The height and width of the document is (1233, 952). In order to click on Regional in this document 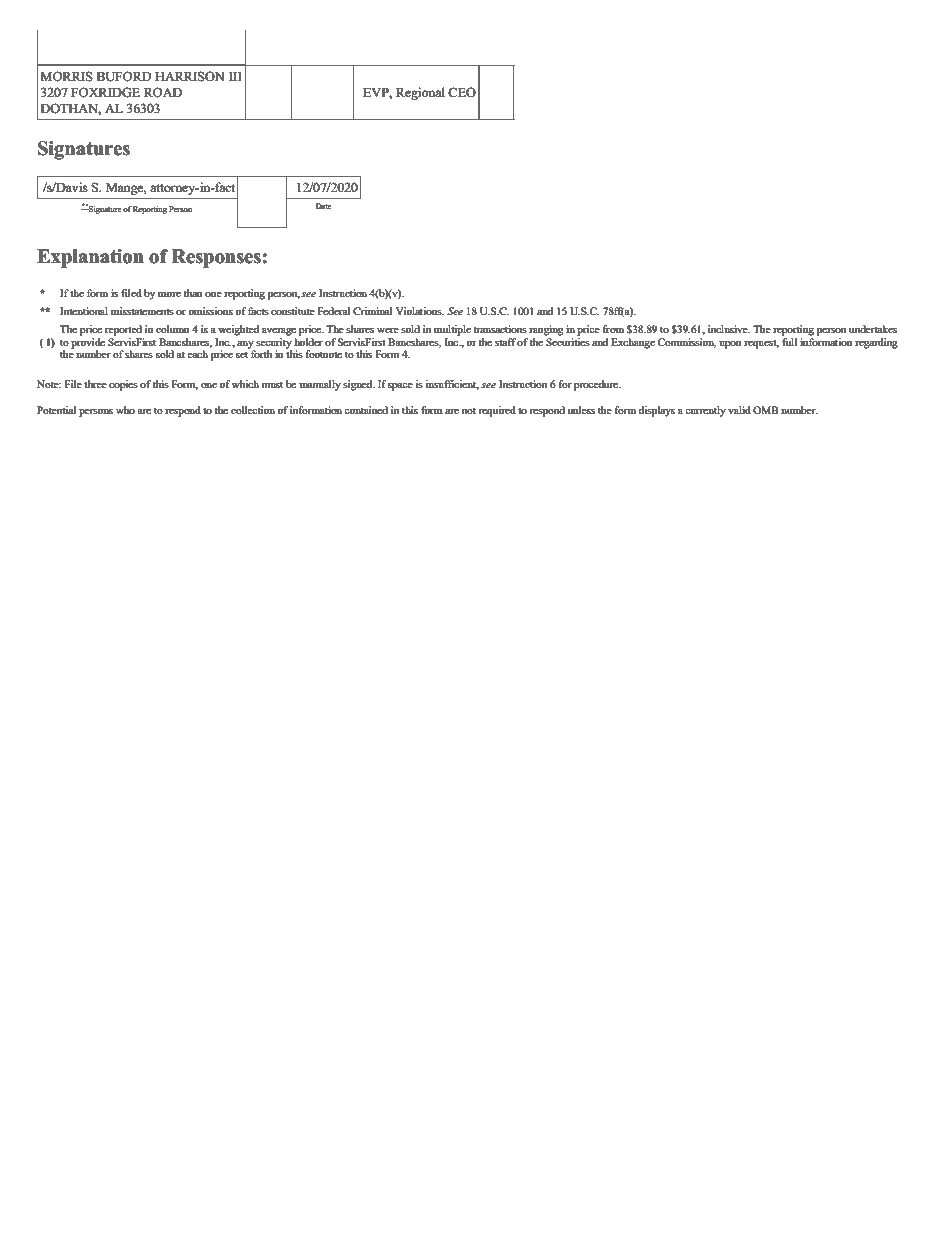, I will do `click(420, 93)`.
